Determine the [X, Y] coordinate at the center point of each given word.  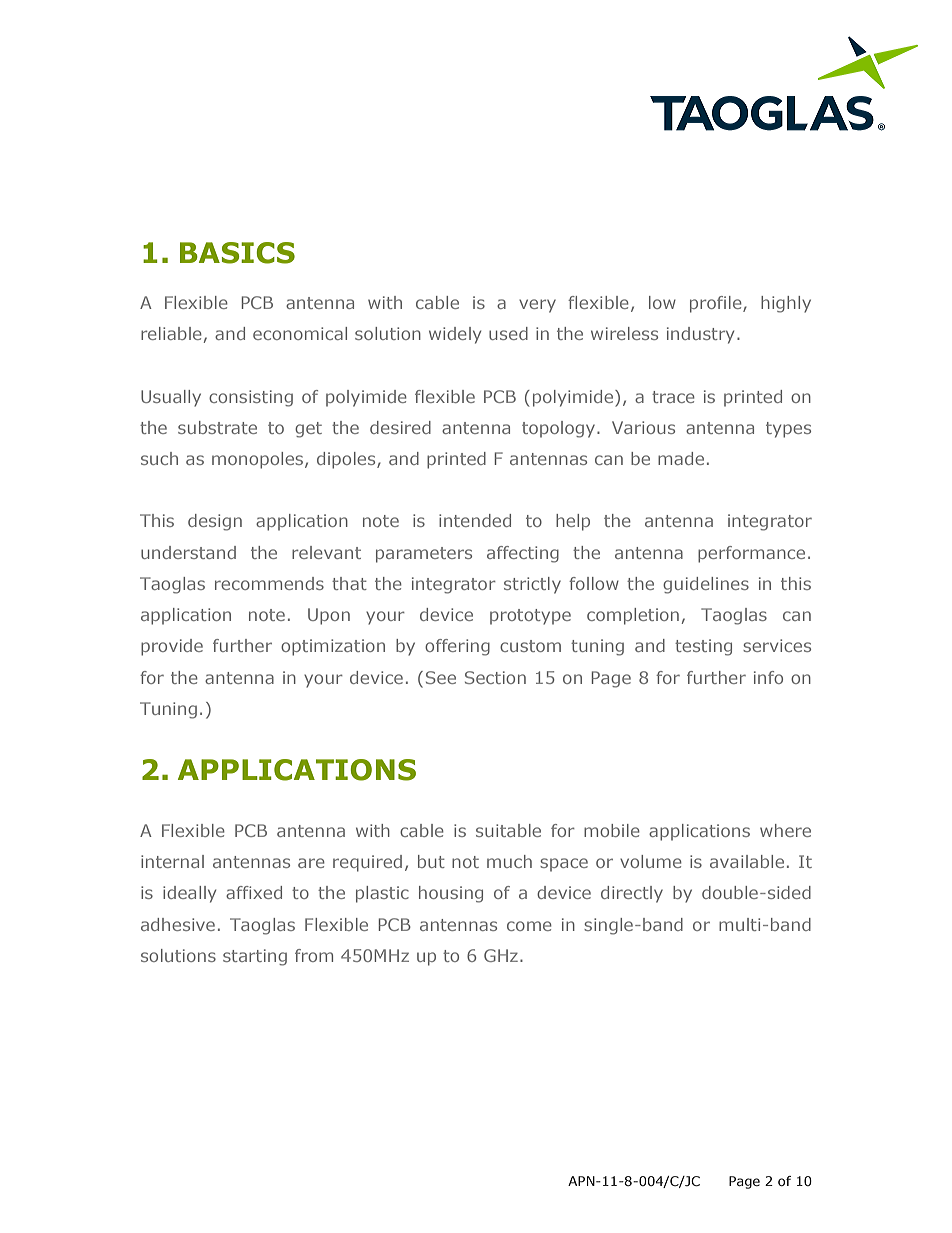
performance [751, 554]
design [215, 522]
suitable [508, 830]
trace [673, 397]
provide [172, 647]
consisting [251, 398]
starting [255, 957]
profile [717, 304]
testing [703, 647]
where [785, 830]
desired [400, 427]
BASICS [237, 253]
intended [475, 520]
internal [172, 861]
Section [495, 677]
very [537, 306]
